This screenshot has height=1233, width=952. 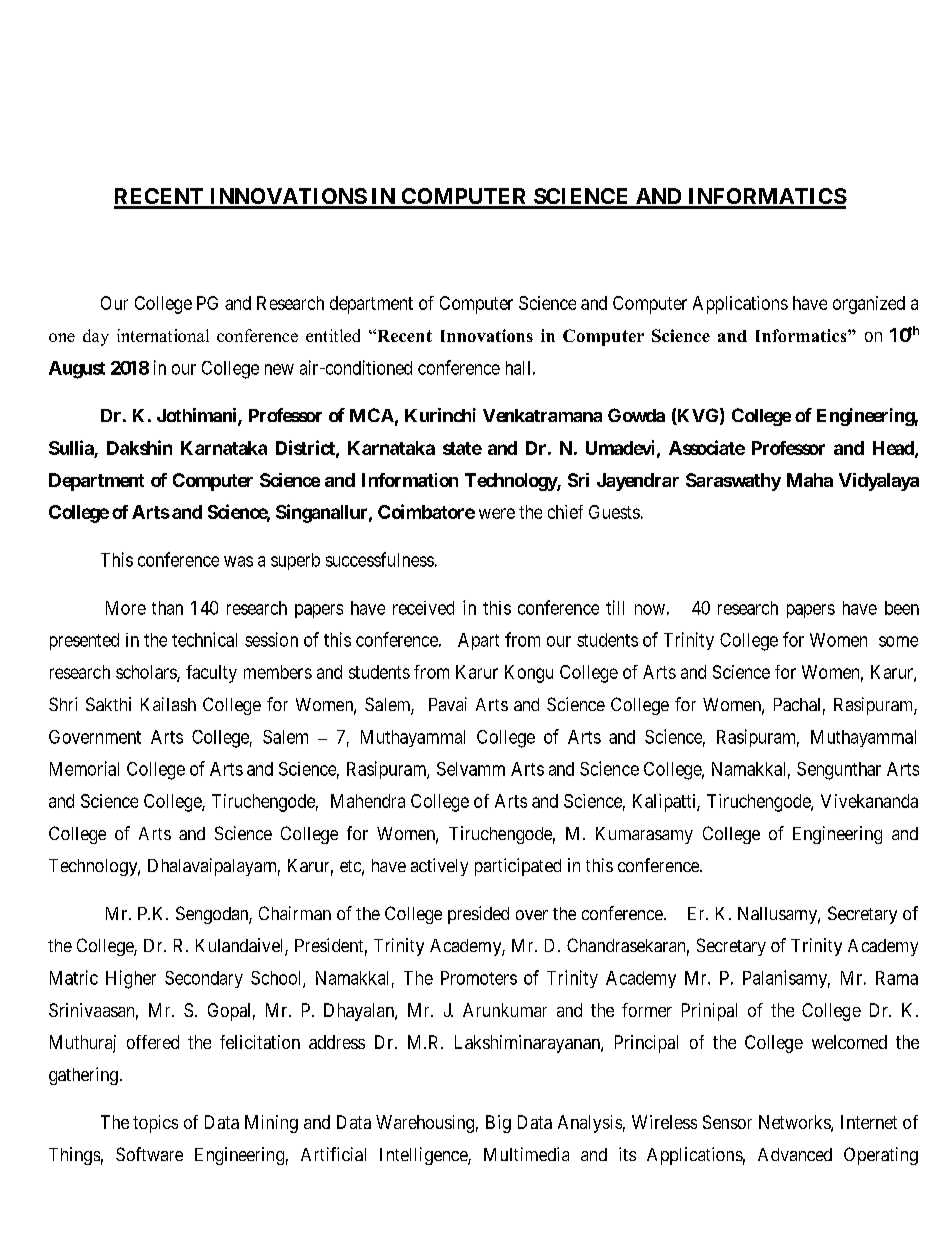 I want to click on organized, so click(x=869, y=305).
